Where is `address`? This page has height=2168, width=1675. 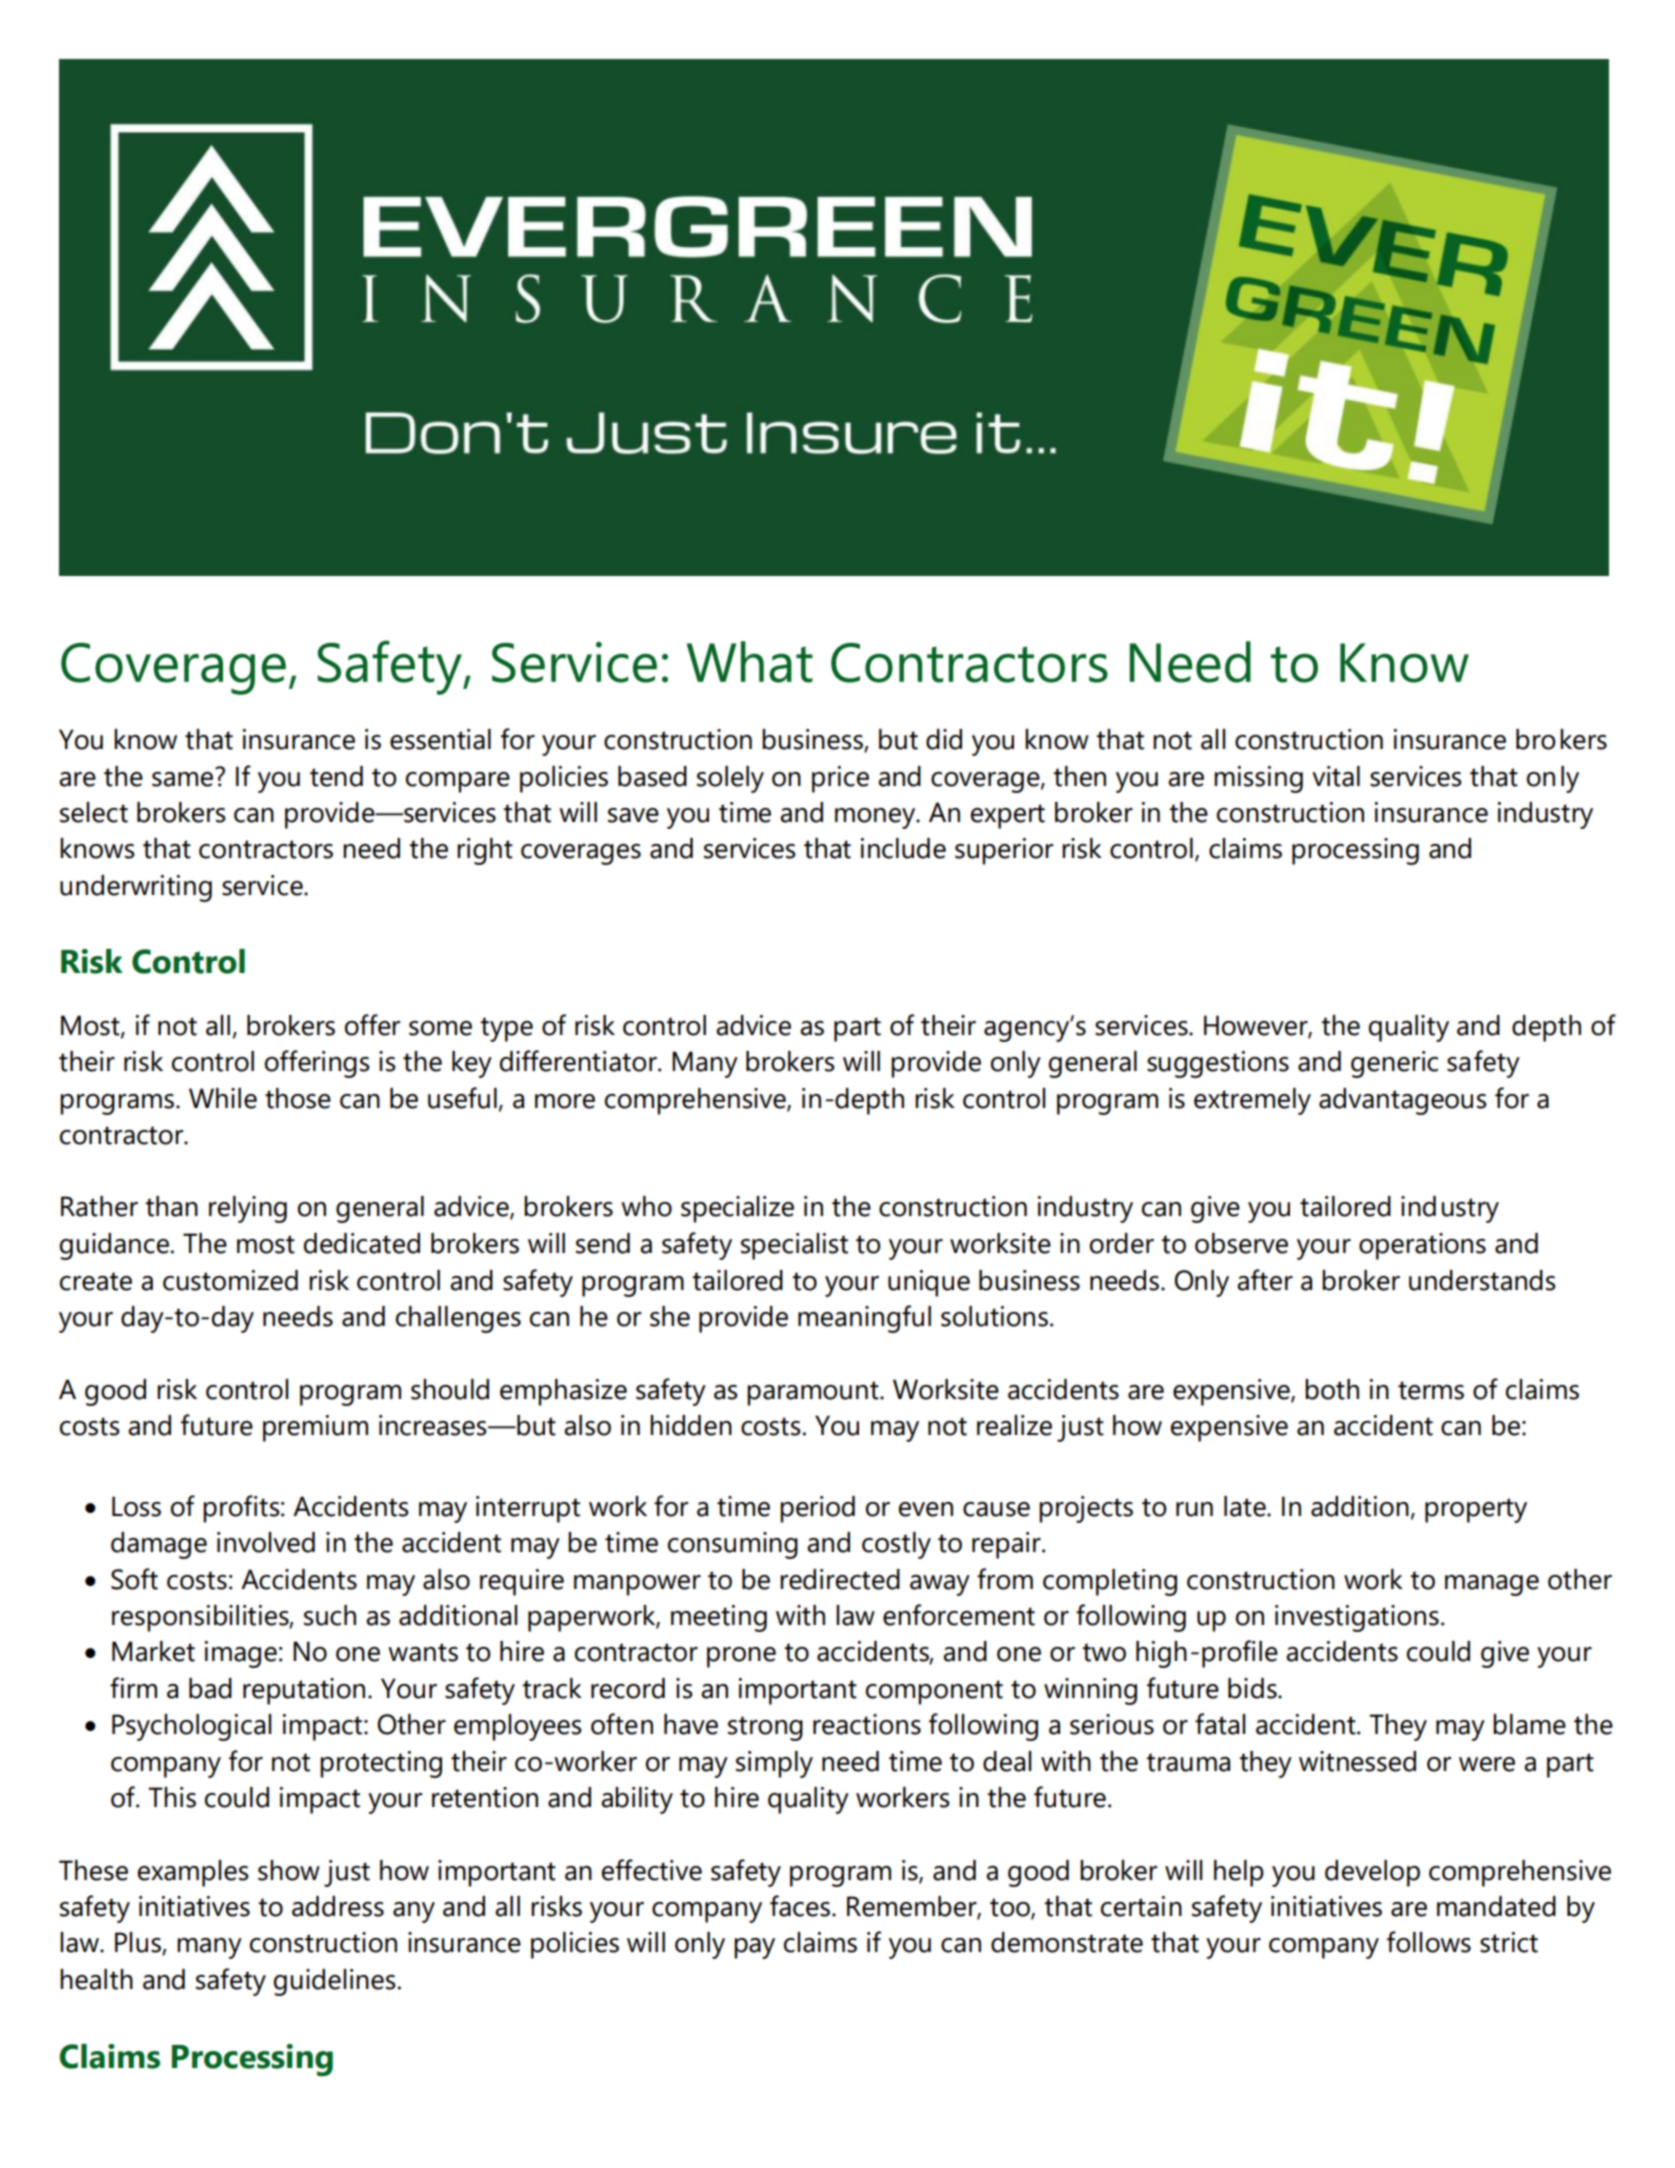 address is located at coordinates (338, 1906).
